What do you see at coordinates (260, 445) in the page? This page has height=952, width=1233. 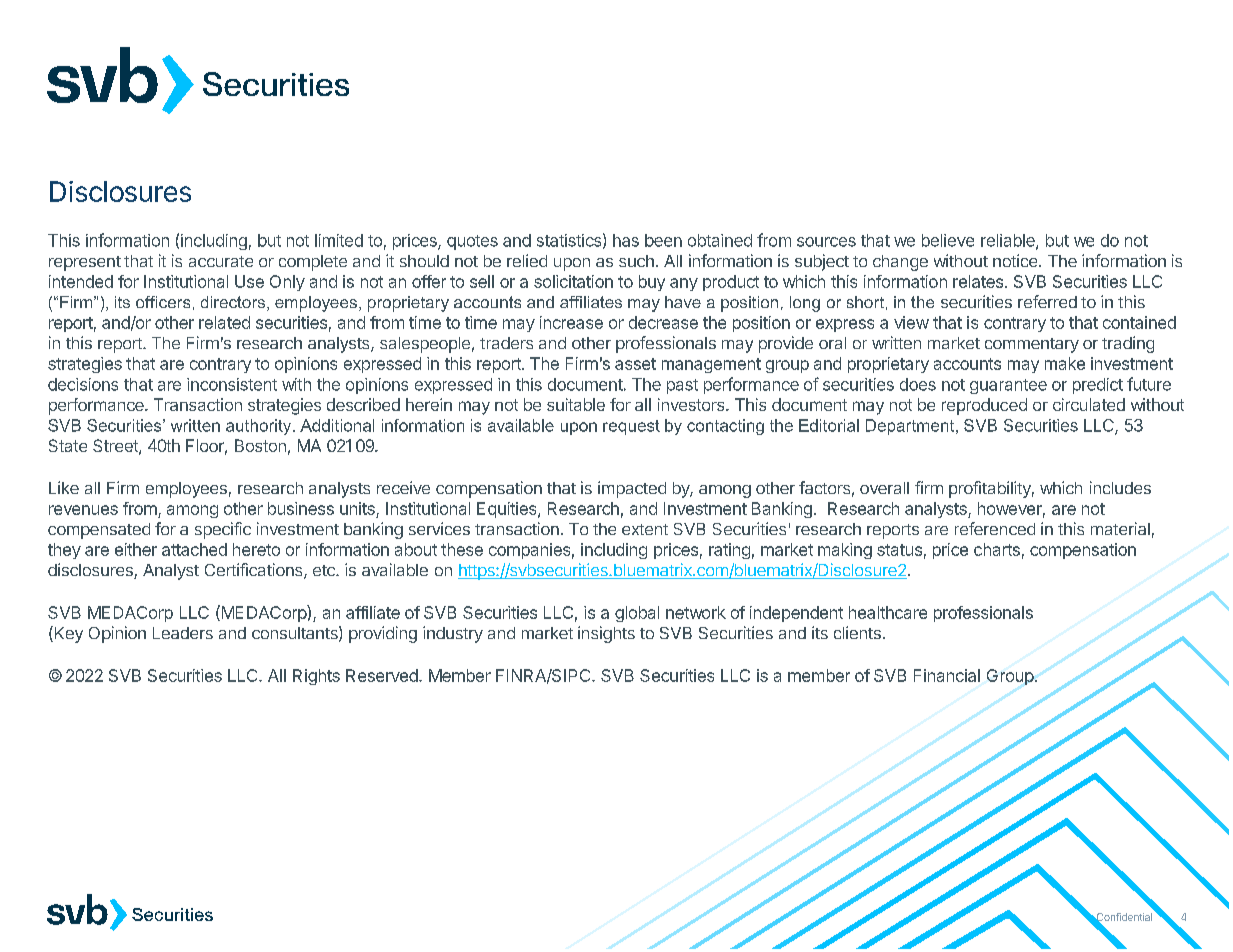 I see `Boston` at bounding box center [260, 445].
